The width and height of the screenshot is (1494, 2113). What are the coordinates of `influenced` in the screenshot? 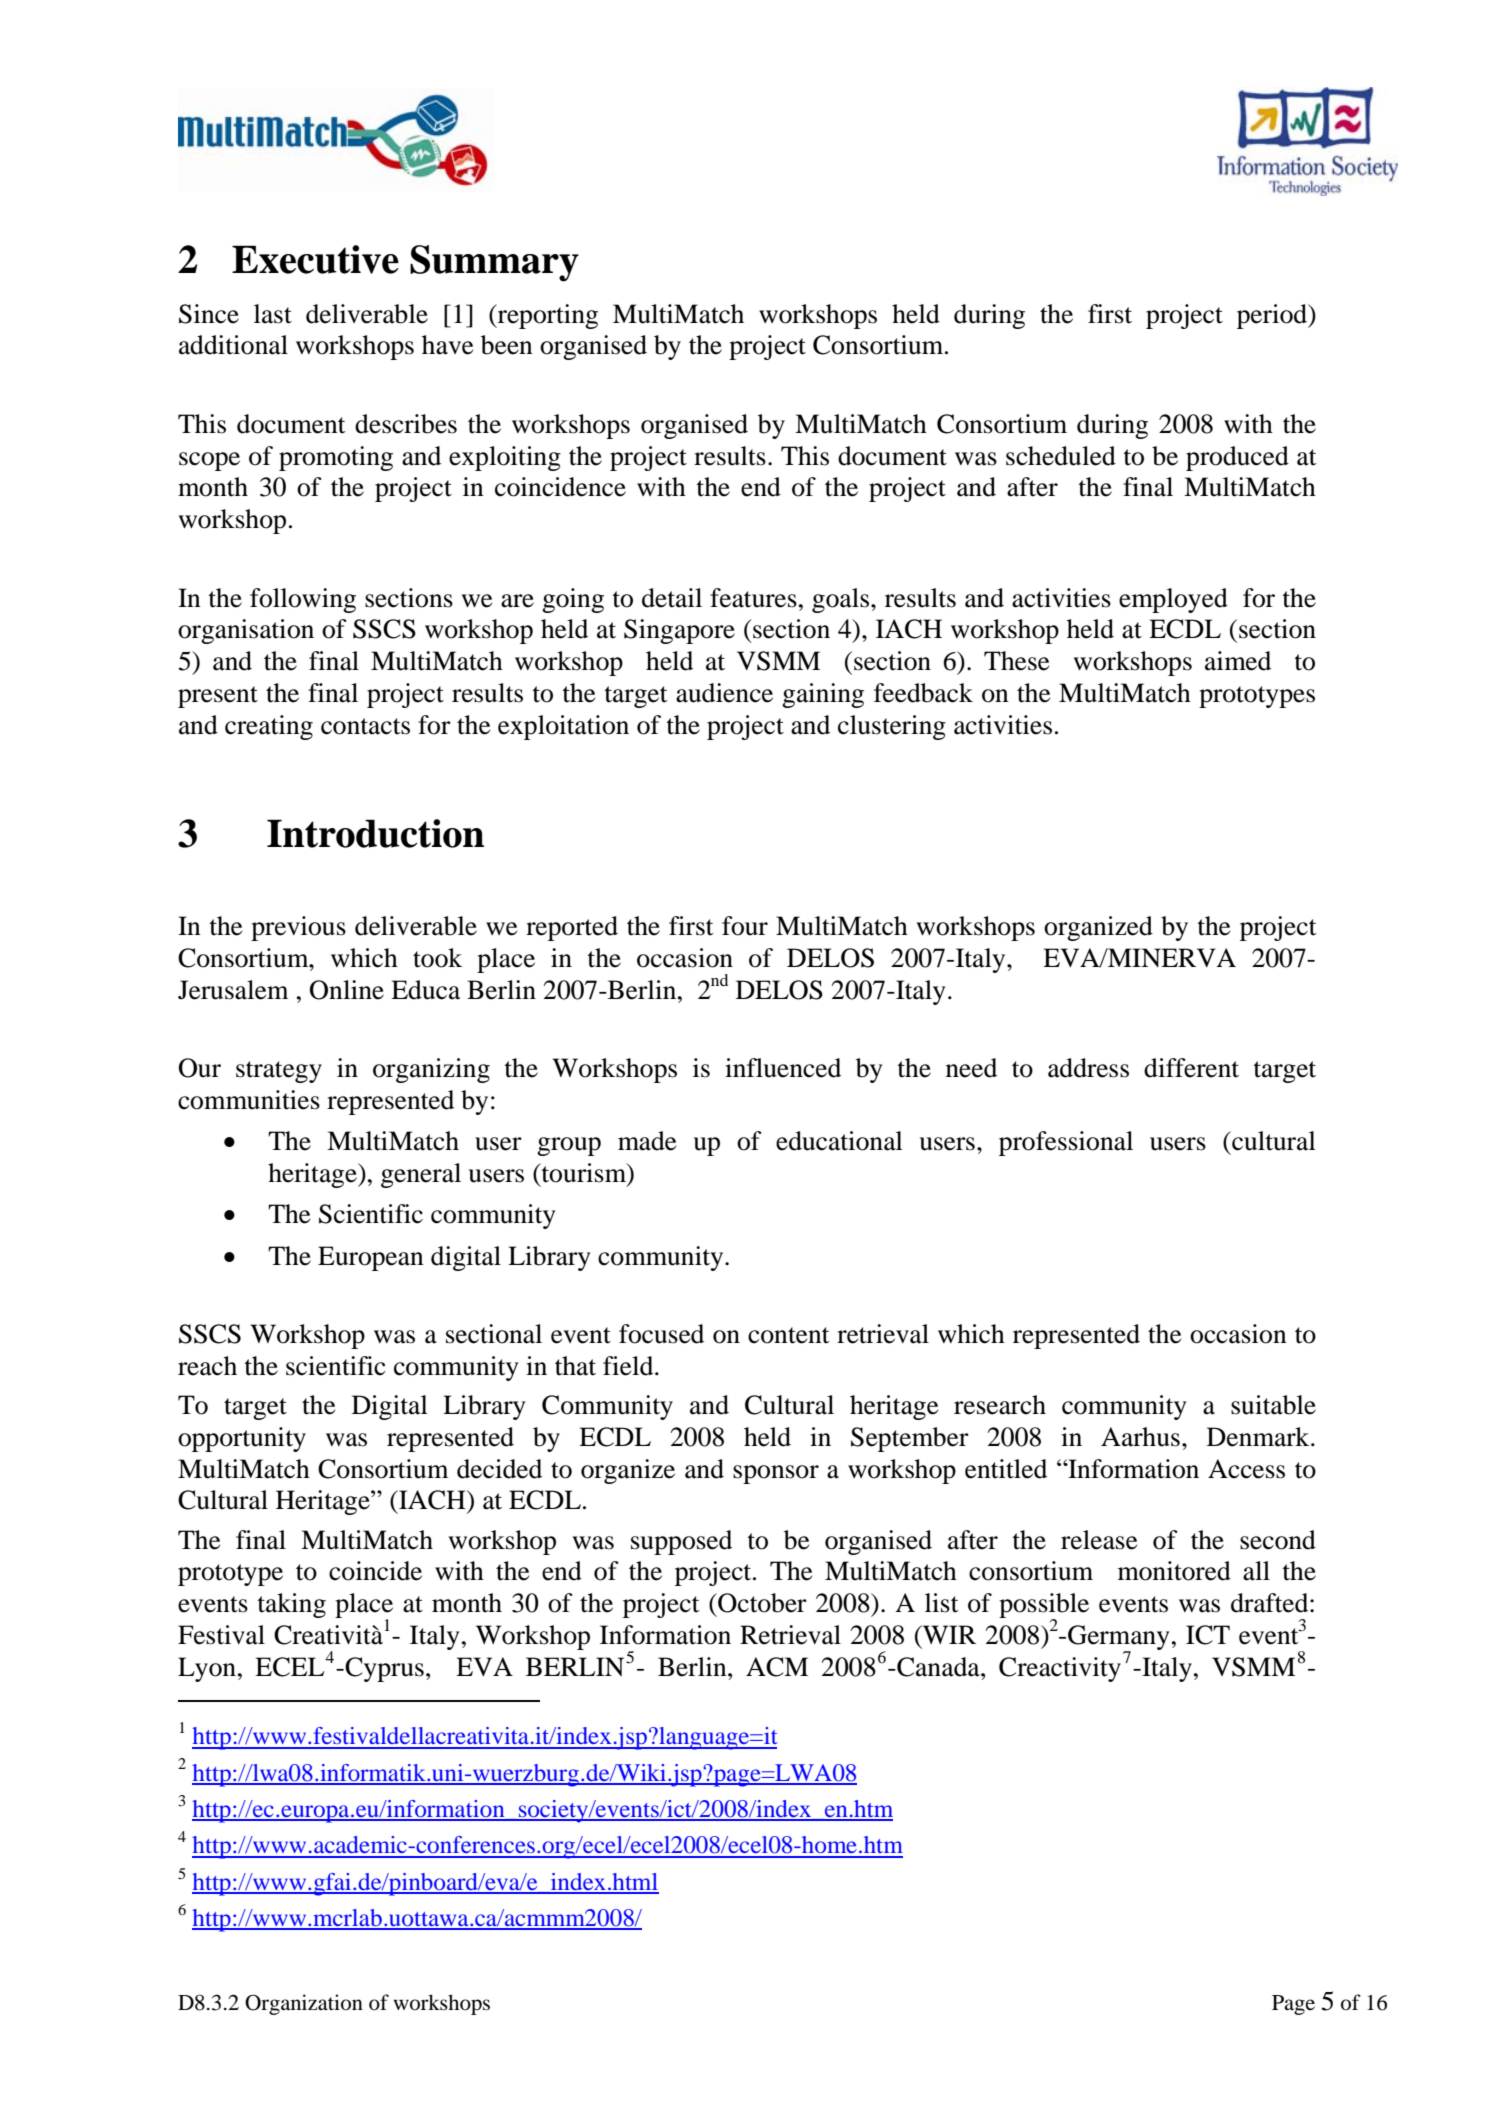 It's located at (783, 1068).
